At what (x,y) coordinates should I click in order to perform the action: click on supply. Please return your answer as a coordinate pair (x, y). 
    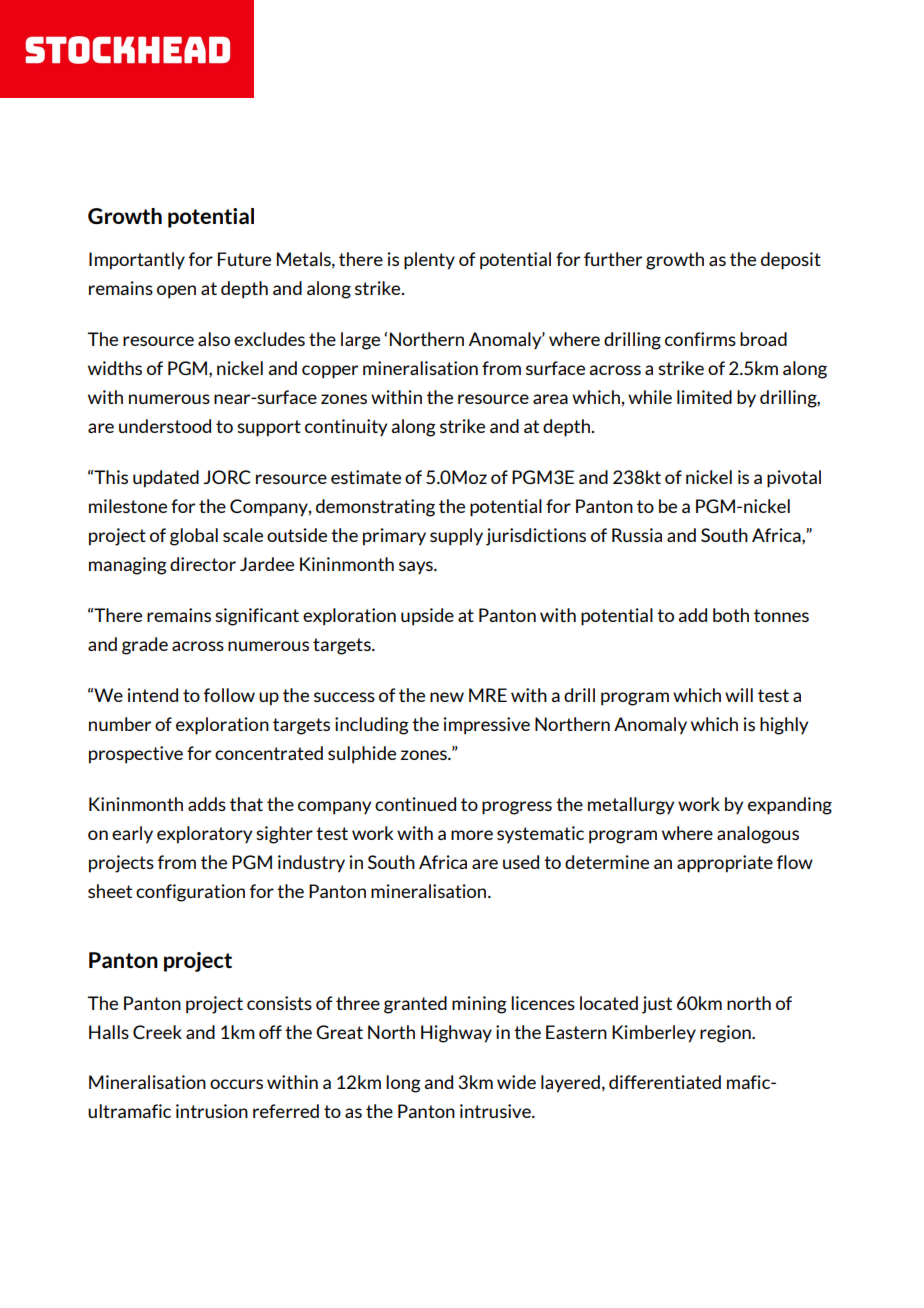
    Looking at the image, I should click on (456, 537).
